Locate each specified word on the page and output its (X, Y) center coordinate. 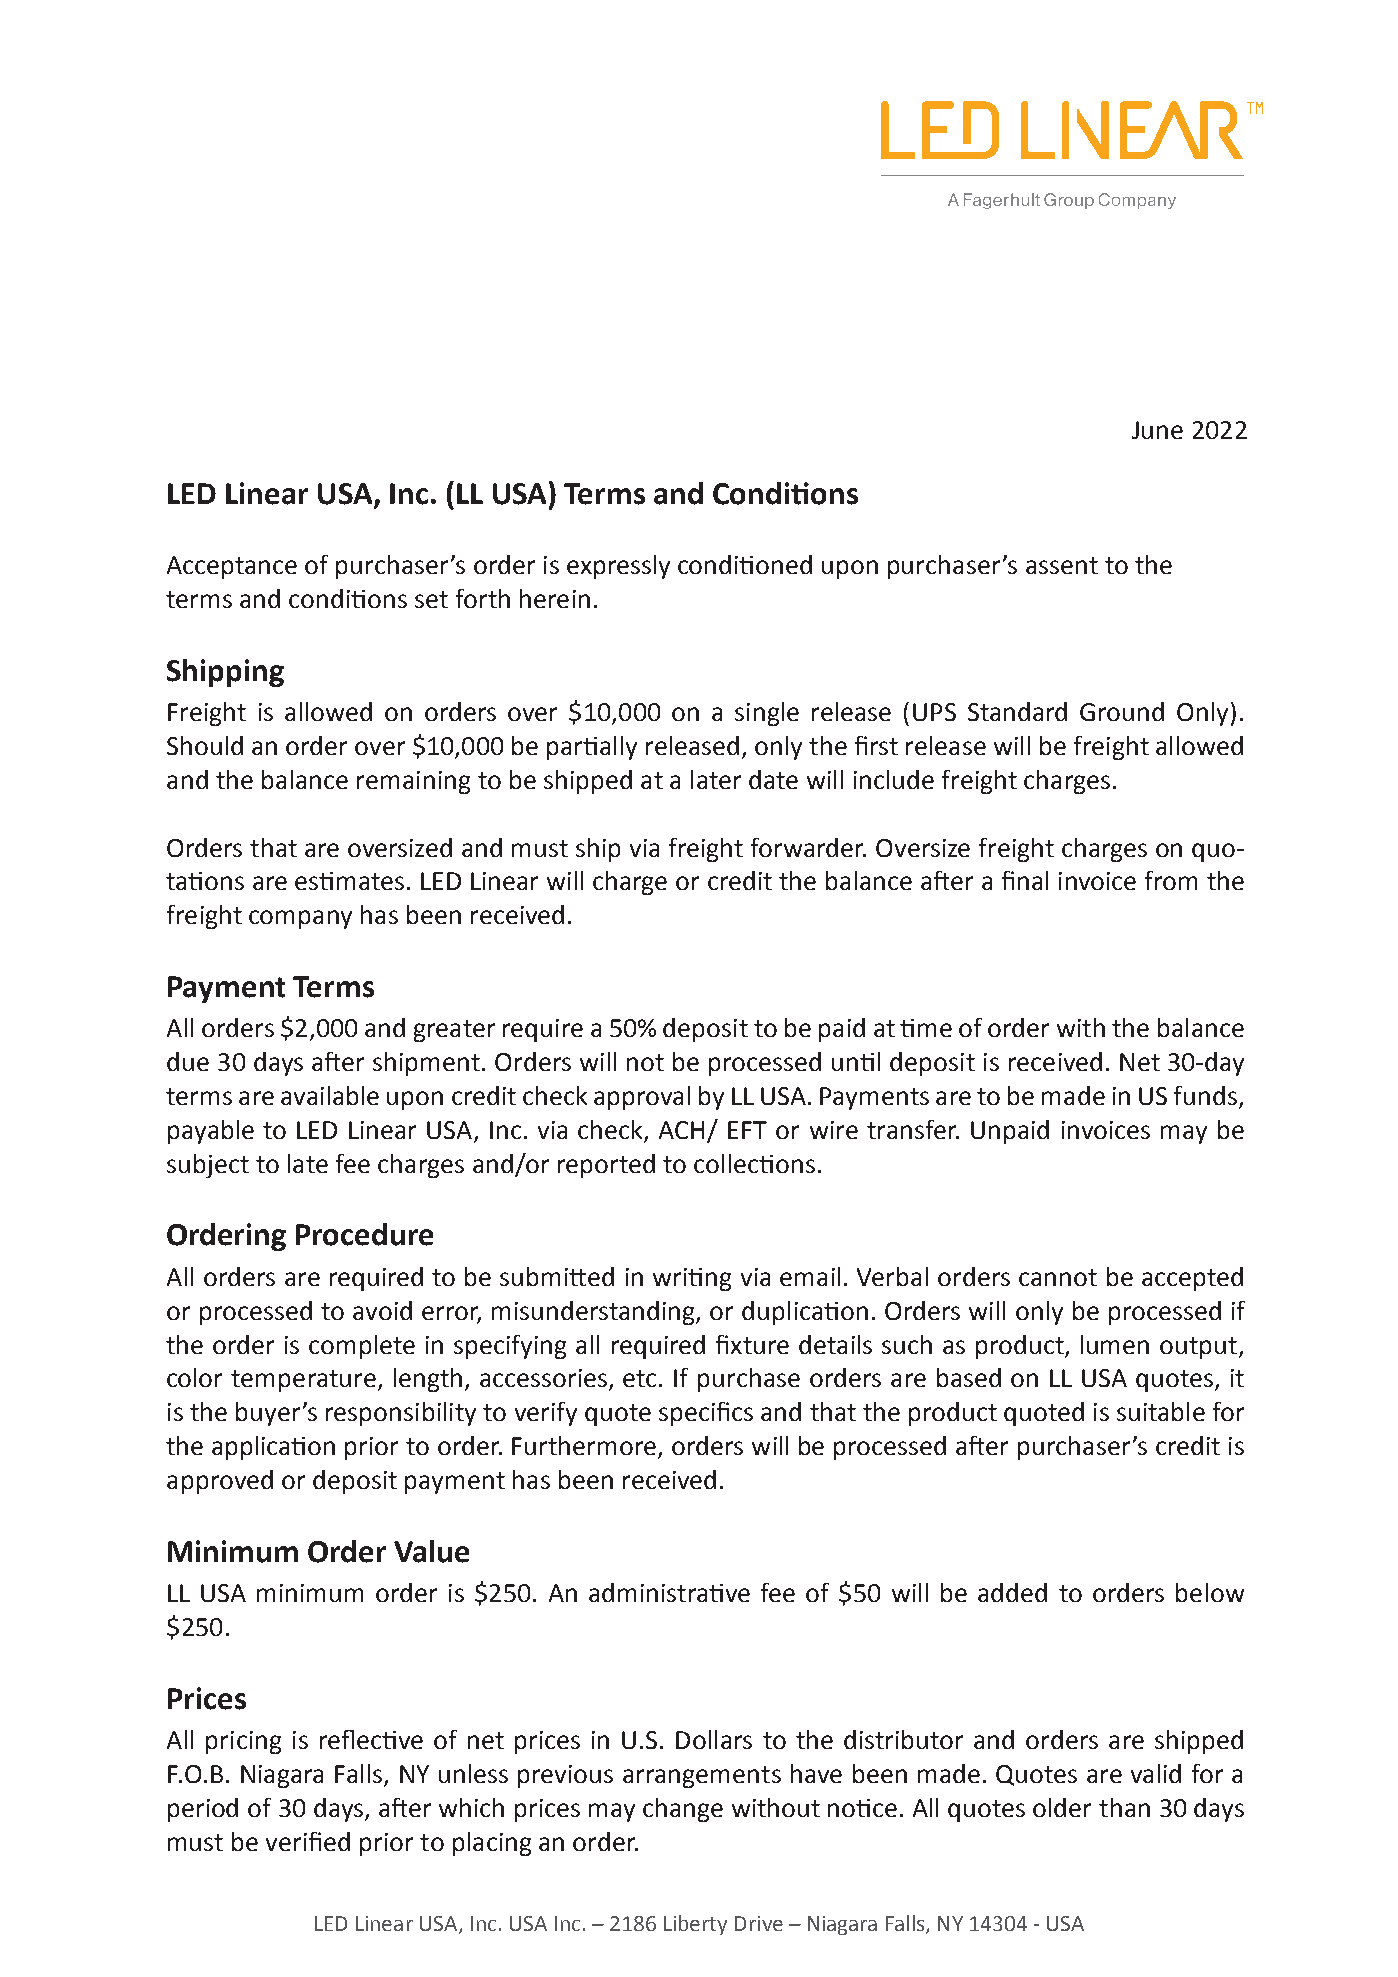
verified (308, 1841)
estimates (349, 881)
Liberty (695, 1925)
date (773, 779)
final (1025, 880)
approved (220, 1482)
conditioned (745, 564)
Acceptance (232, 567)
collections (754, 1163)
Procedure (364, 1234)
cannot (1058, 1277)
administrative (669, 1592)
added (1012, 1592)
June (1157, 430)
